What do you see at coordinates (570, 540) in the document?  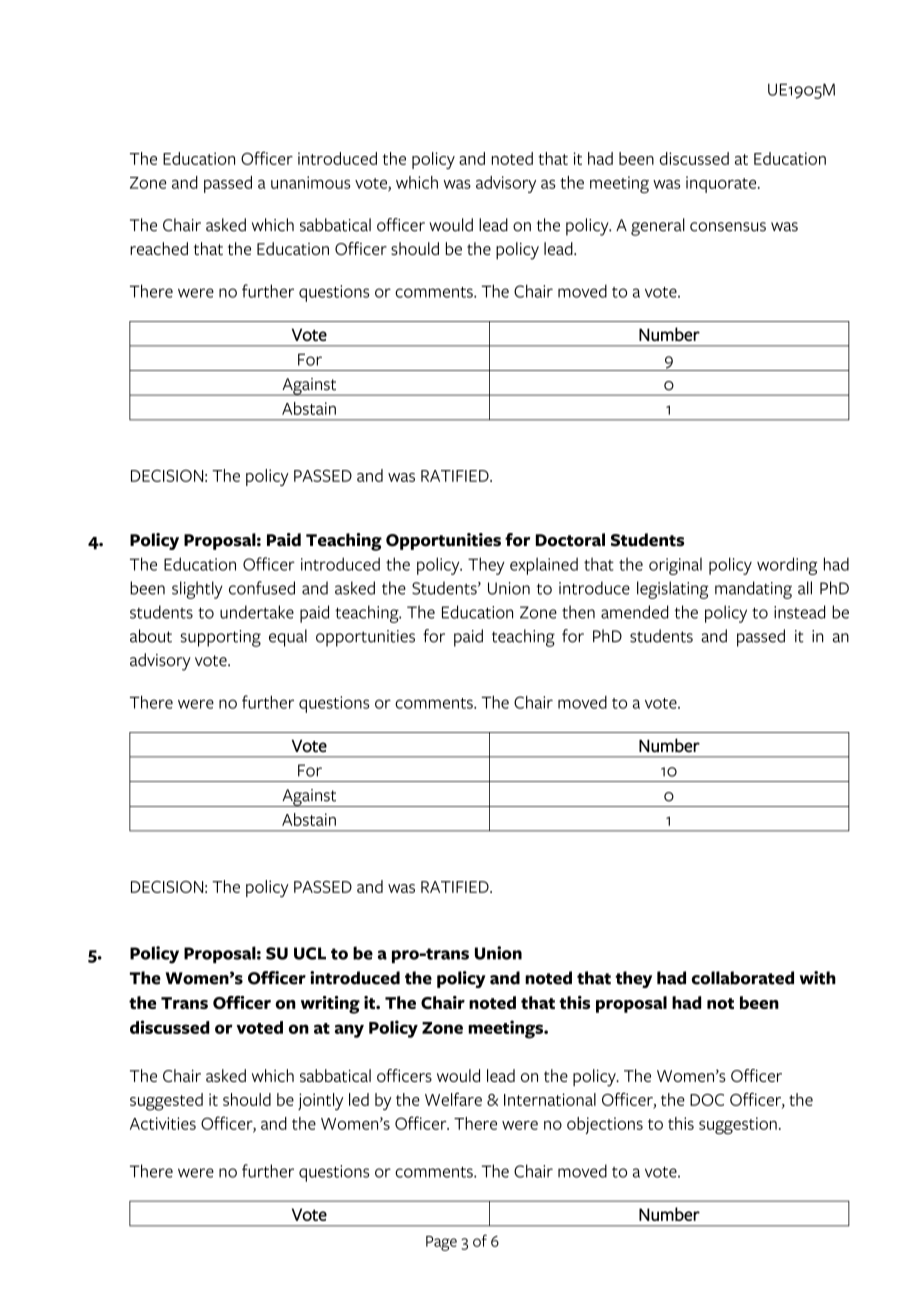 I see `Doctoral` at bounding box center [570, 540].
